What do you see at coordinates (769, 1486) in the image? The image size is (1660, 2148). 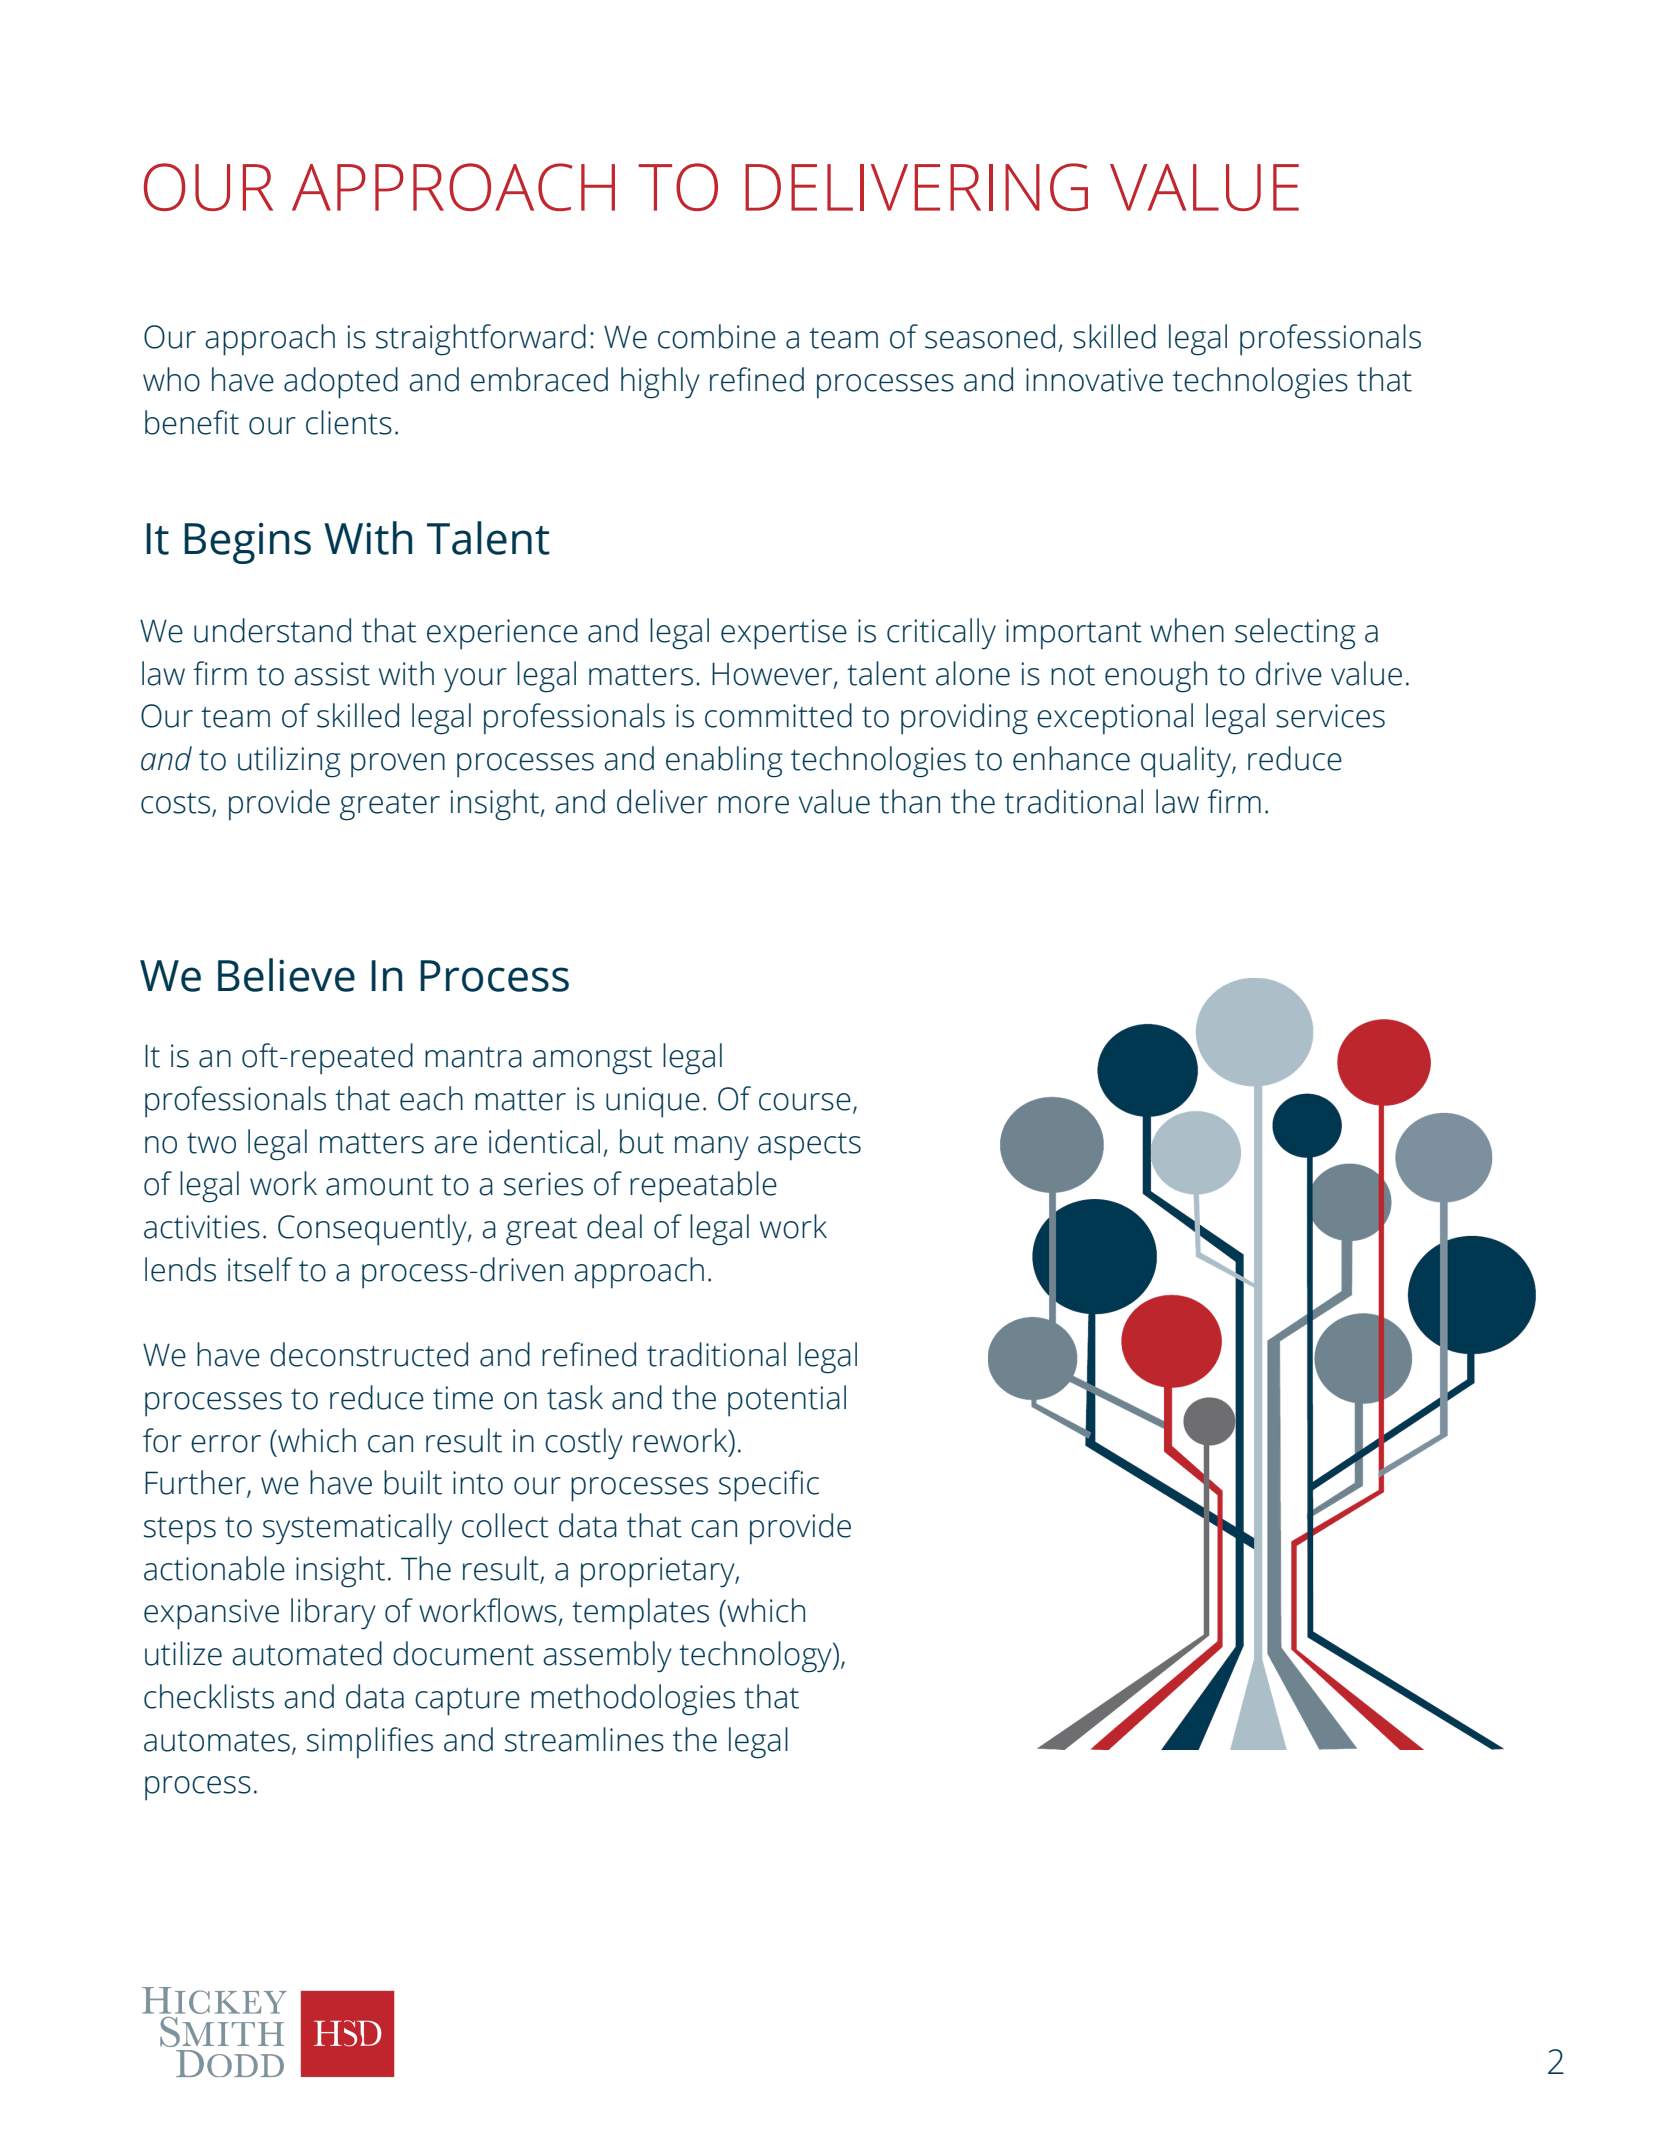 I see `specific` at bounding box center [769, 1486].
